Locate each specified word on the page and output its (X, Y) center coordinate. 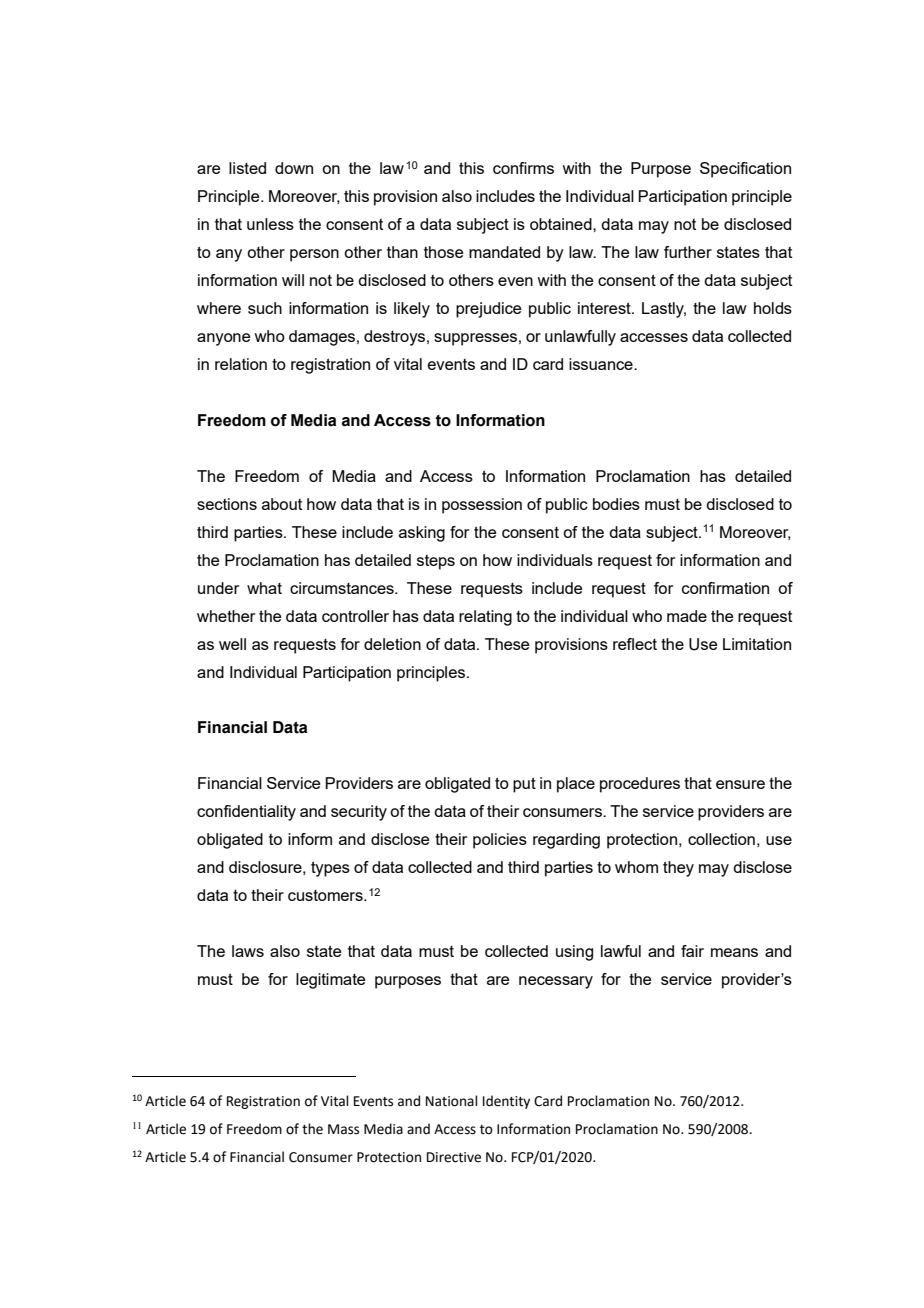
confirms (523, 168)
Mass (343, 1129)
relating (485, 618)
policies (500, 841)
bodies (616, 504)
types (330, 869)
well (232, 644)
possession (482, 506)
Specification (745, 170)
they (678, 869)
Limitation (757, 644)
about (282, 504)
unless (270, 224)
